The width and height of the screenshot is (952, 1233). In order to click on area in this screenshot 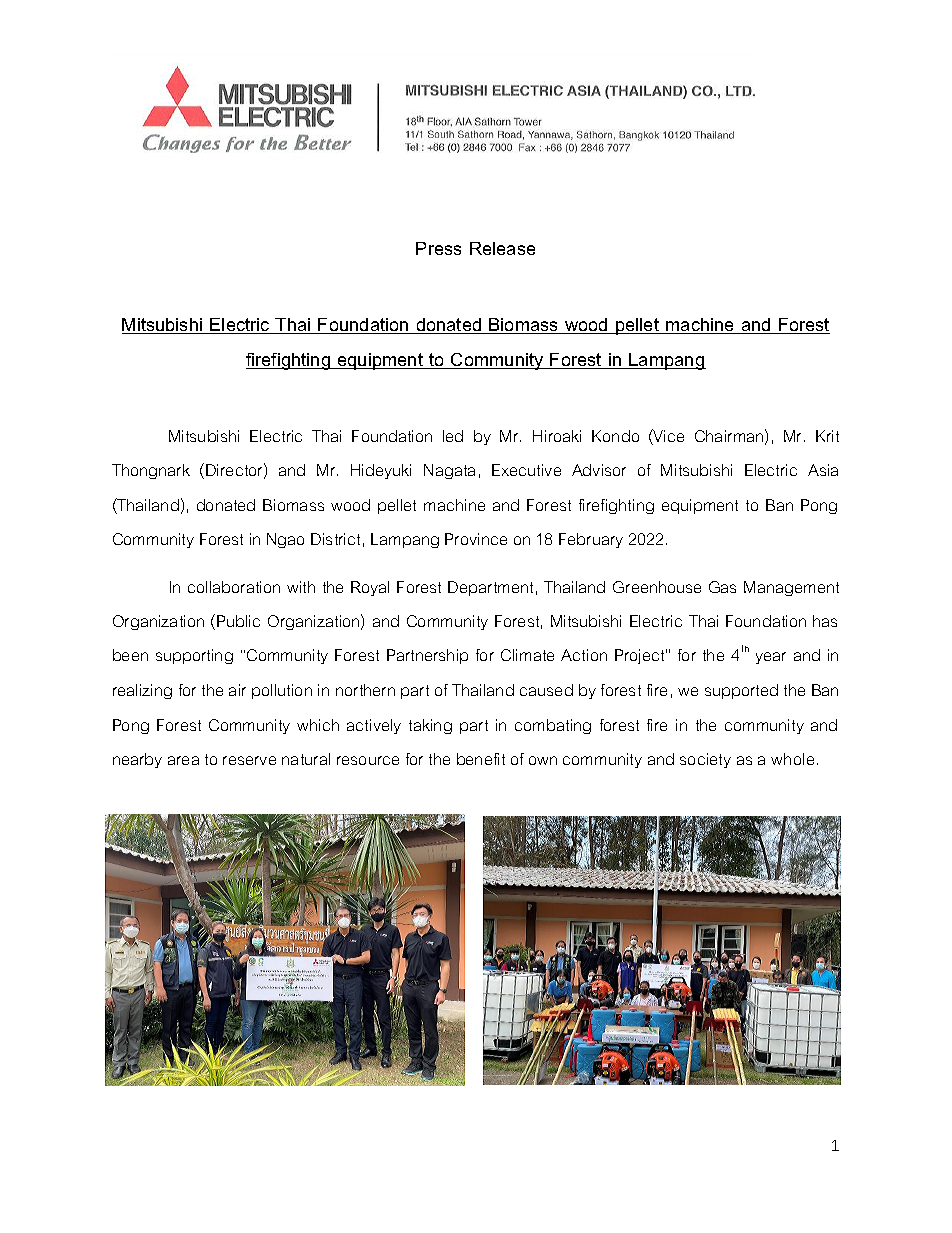, I will do `click(183, 760)`.
